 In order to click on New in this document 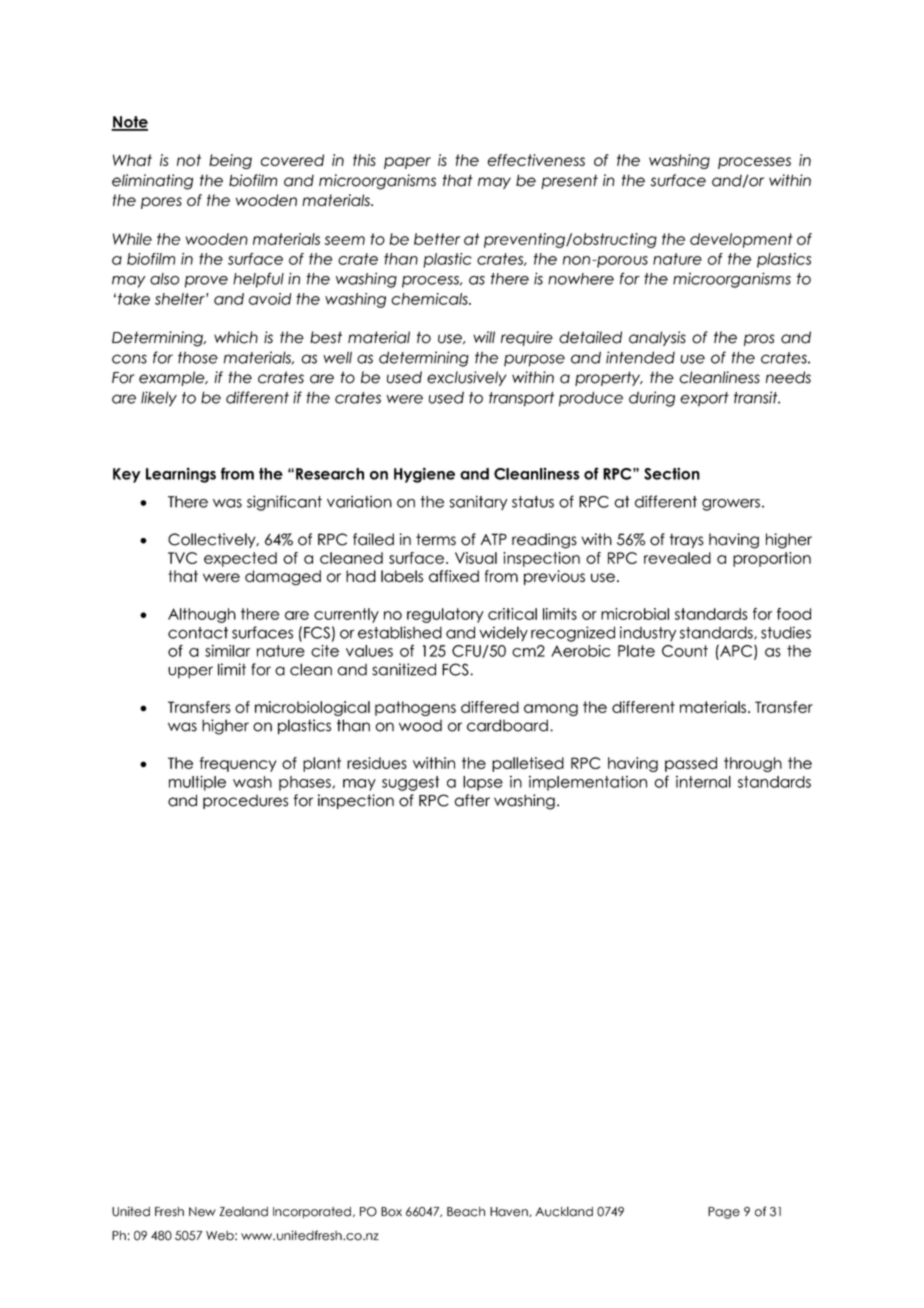, I will do `click(202, 1212)`.
